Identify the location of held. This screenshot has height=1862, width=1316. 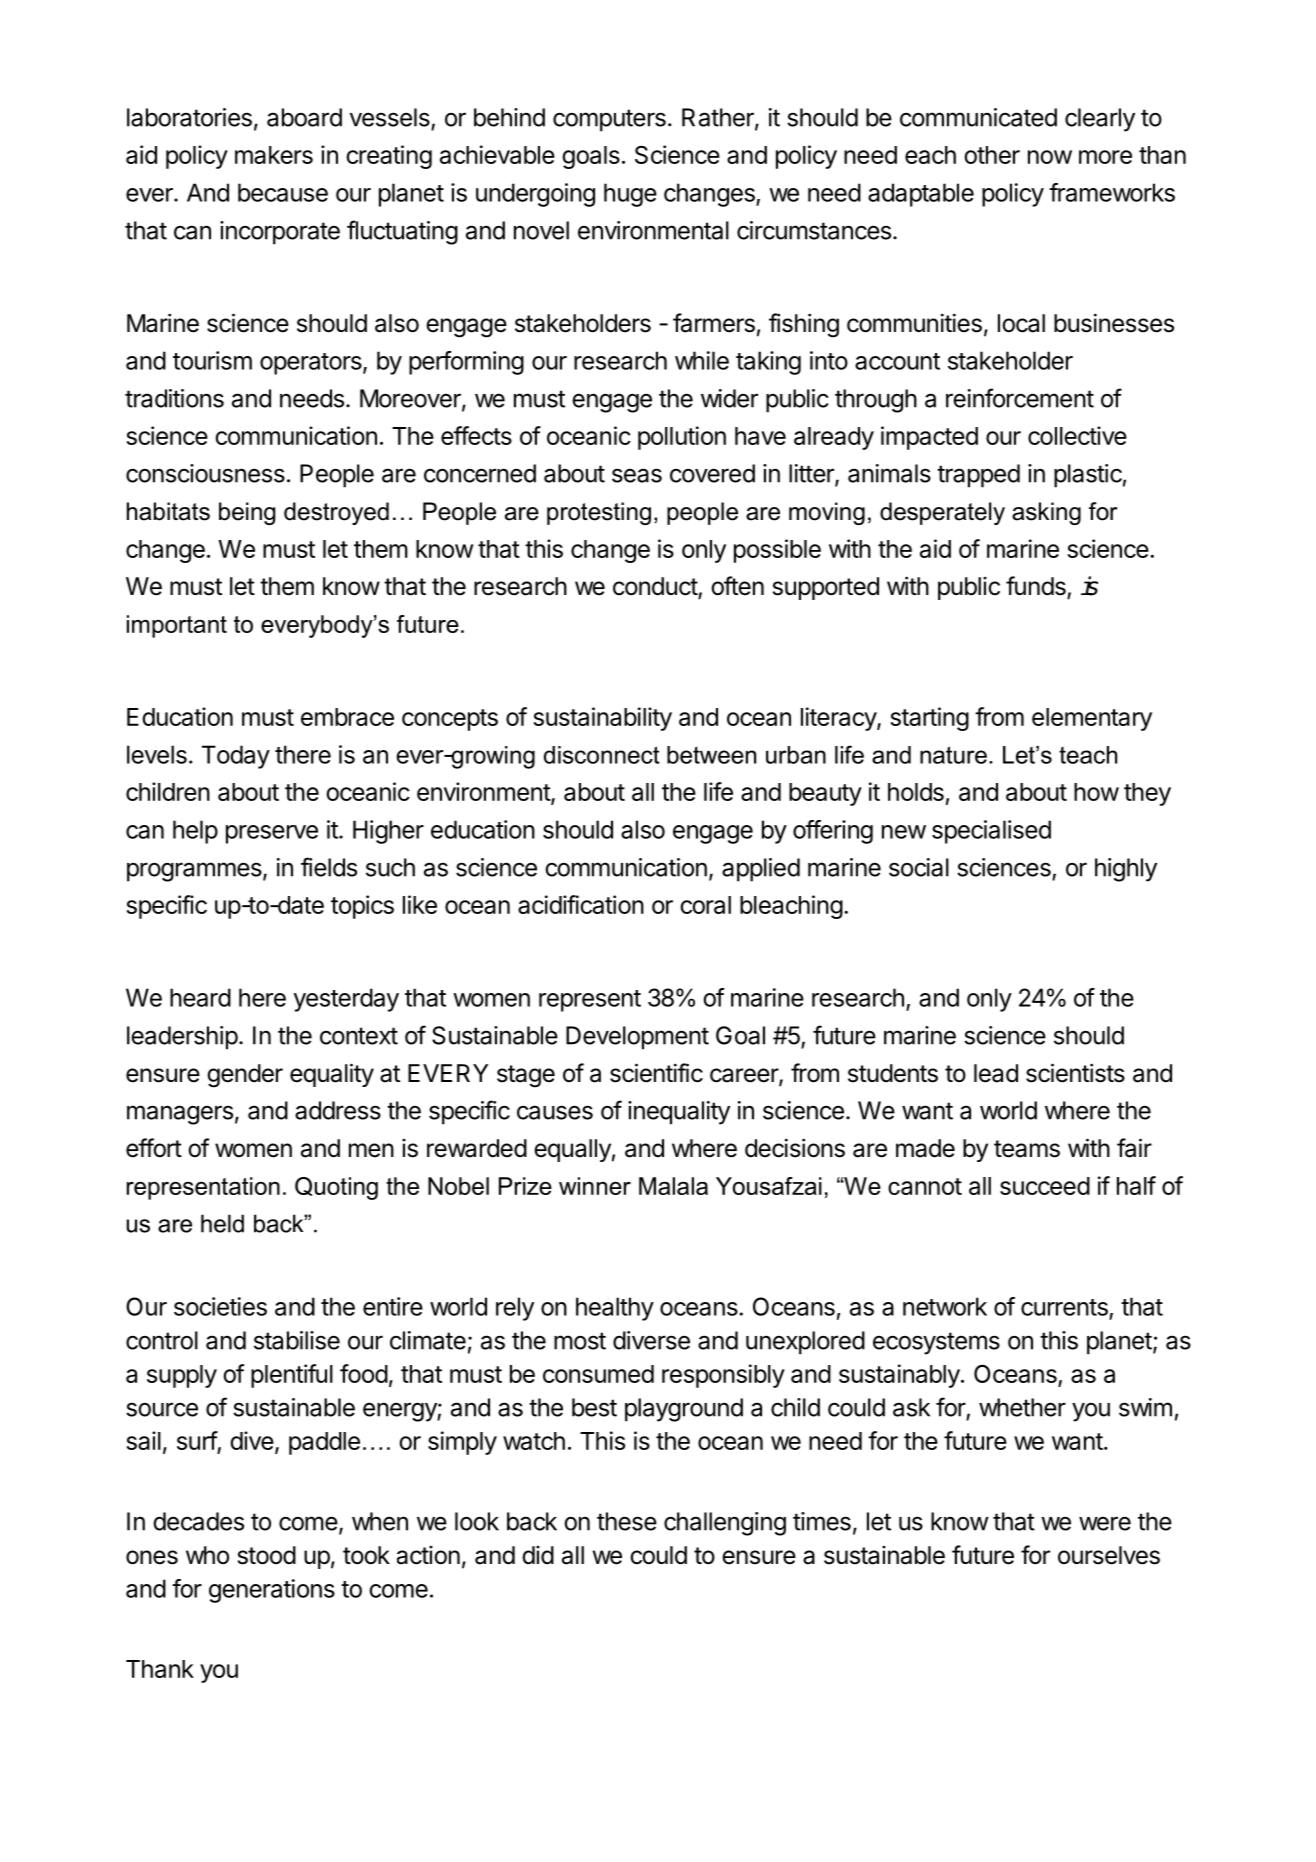
(222, 1223).
